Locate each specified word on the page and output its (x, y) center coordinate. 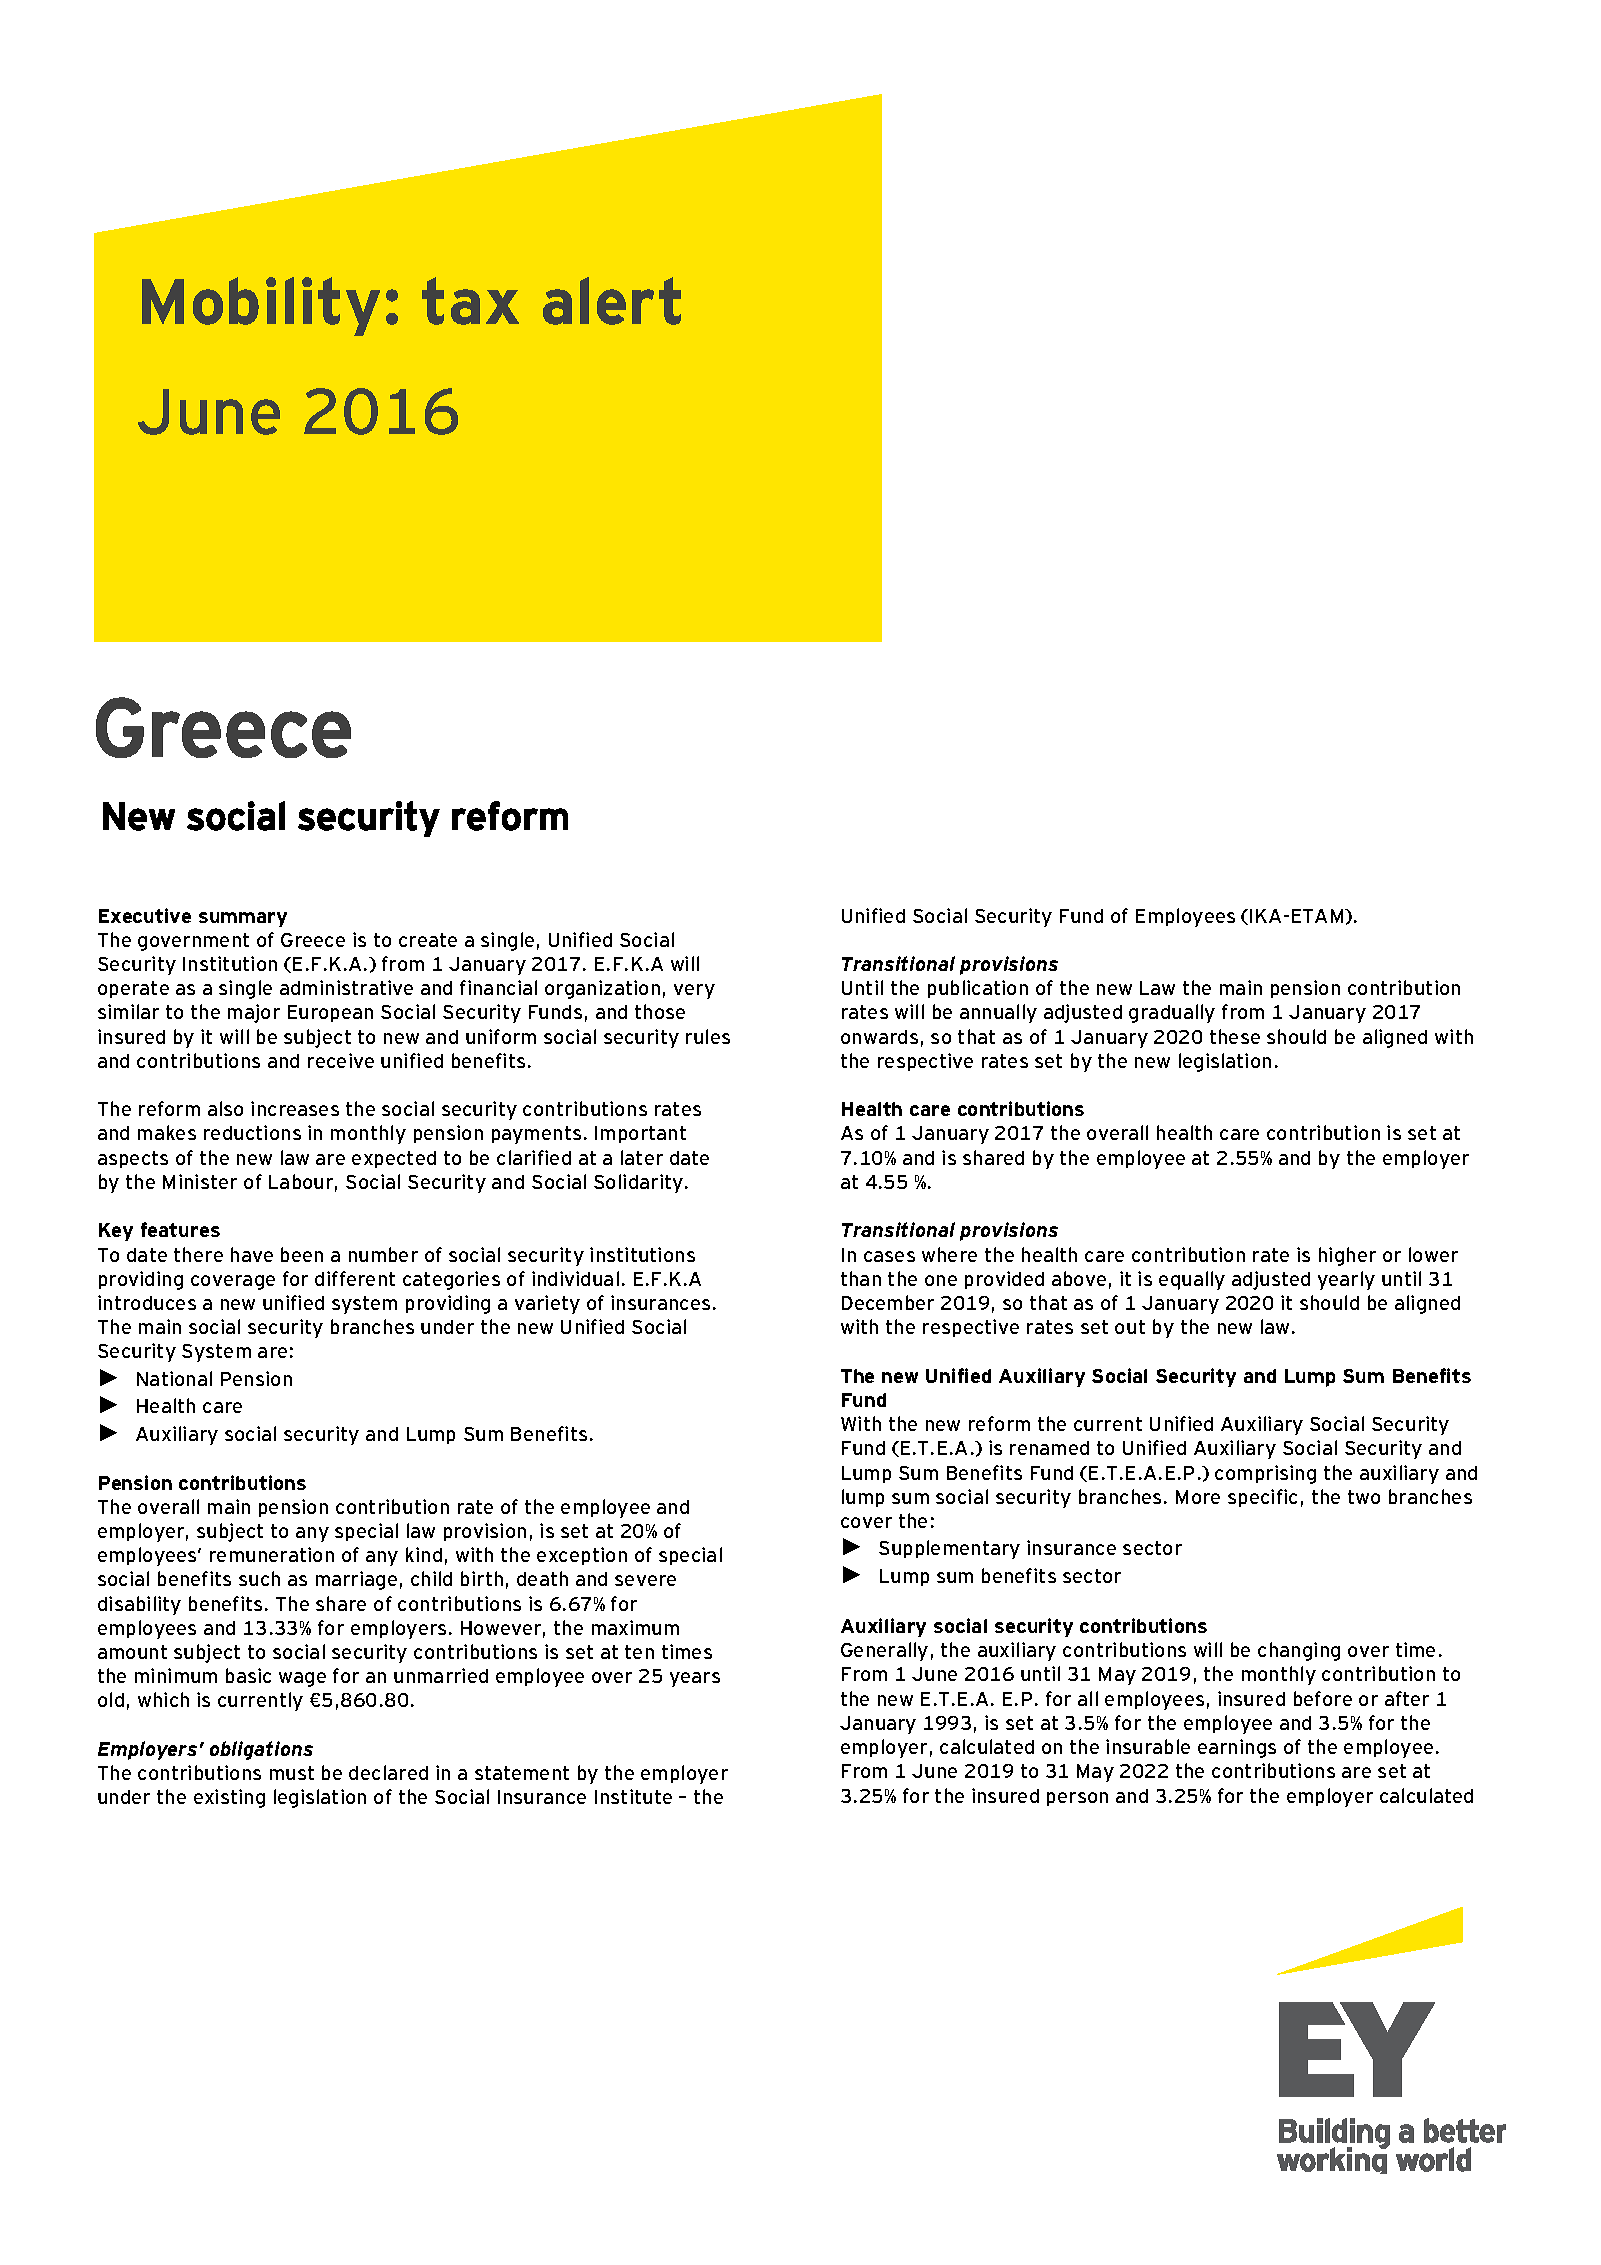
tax (470, 301)
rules (708, 1036)
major (254, 1013)
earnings (1237, 1748)
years (695, 1679)
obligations (261, 1750)
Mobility (261, 306)
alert (612, 301)
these (1235, 1036)
